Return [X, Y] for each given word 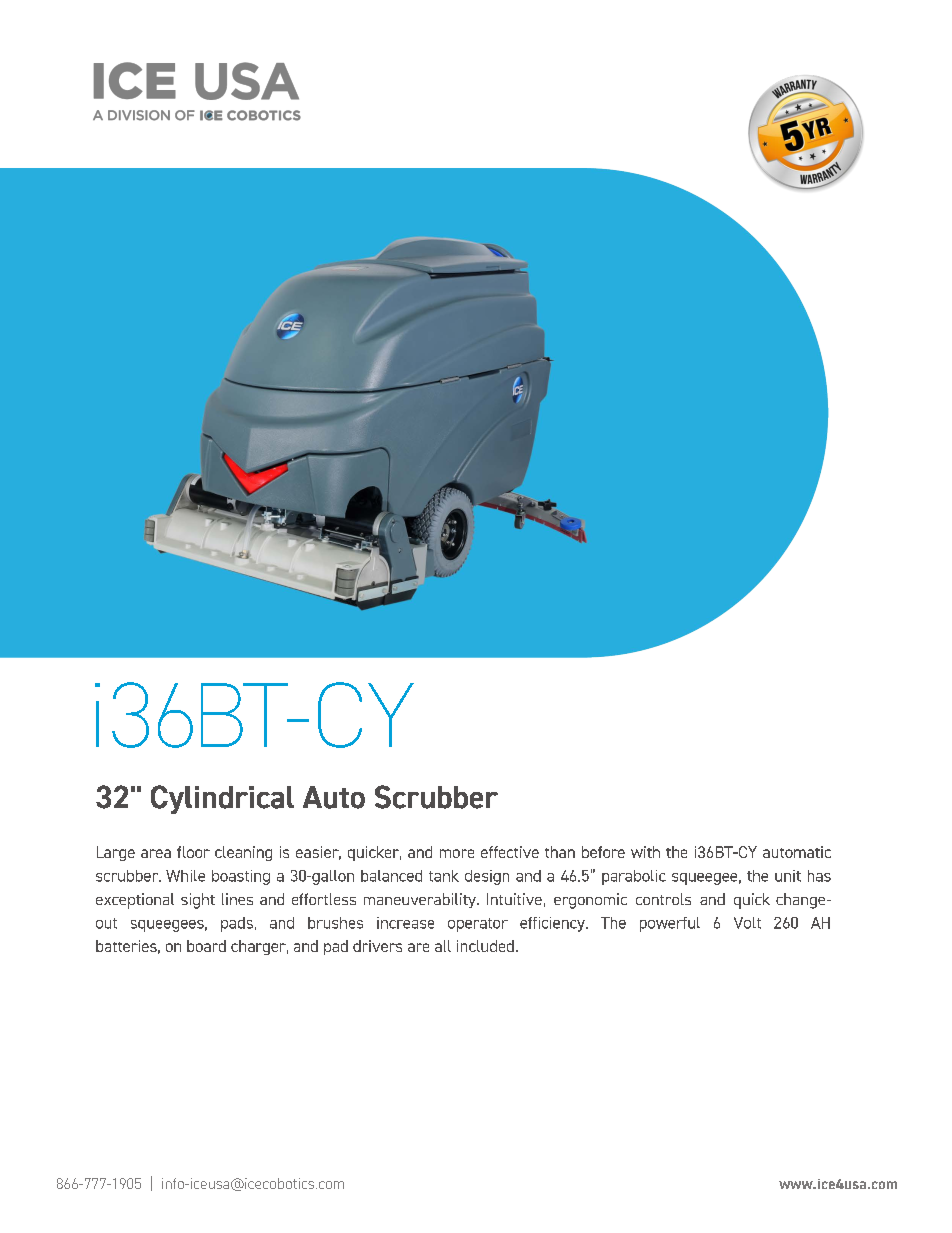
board [206, 946]
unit [788, 876]
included [485, 946]
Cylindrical [222, 799]
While [185, 876]
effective [510, 852]
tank [444, 876]
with [645, 852]
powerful [670, 924]
